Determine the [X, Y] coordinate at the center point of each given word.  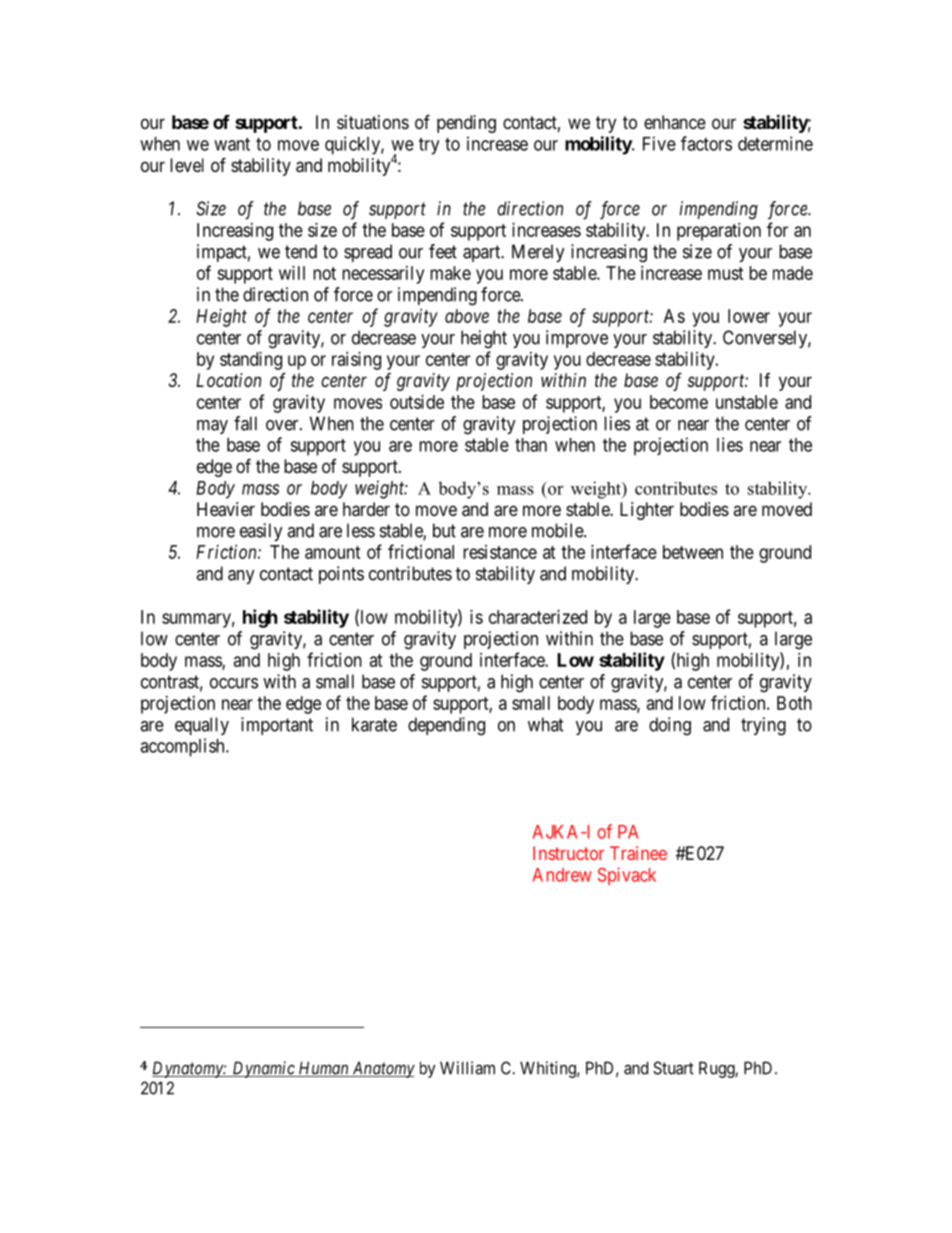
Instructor [568, 853]
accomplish [183, 747]
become [679, 402]
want [232, 144]
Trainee [638, 853]
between [693, 552]
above [467, 316]
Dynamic [263, 1069]
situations [373, 122]
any [241, 577]
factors [706, 143]
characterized [538, 617]
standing [251, 361]
